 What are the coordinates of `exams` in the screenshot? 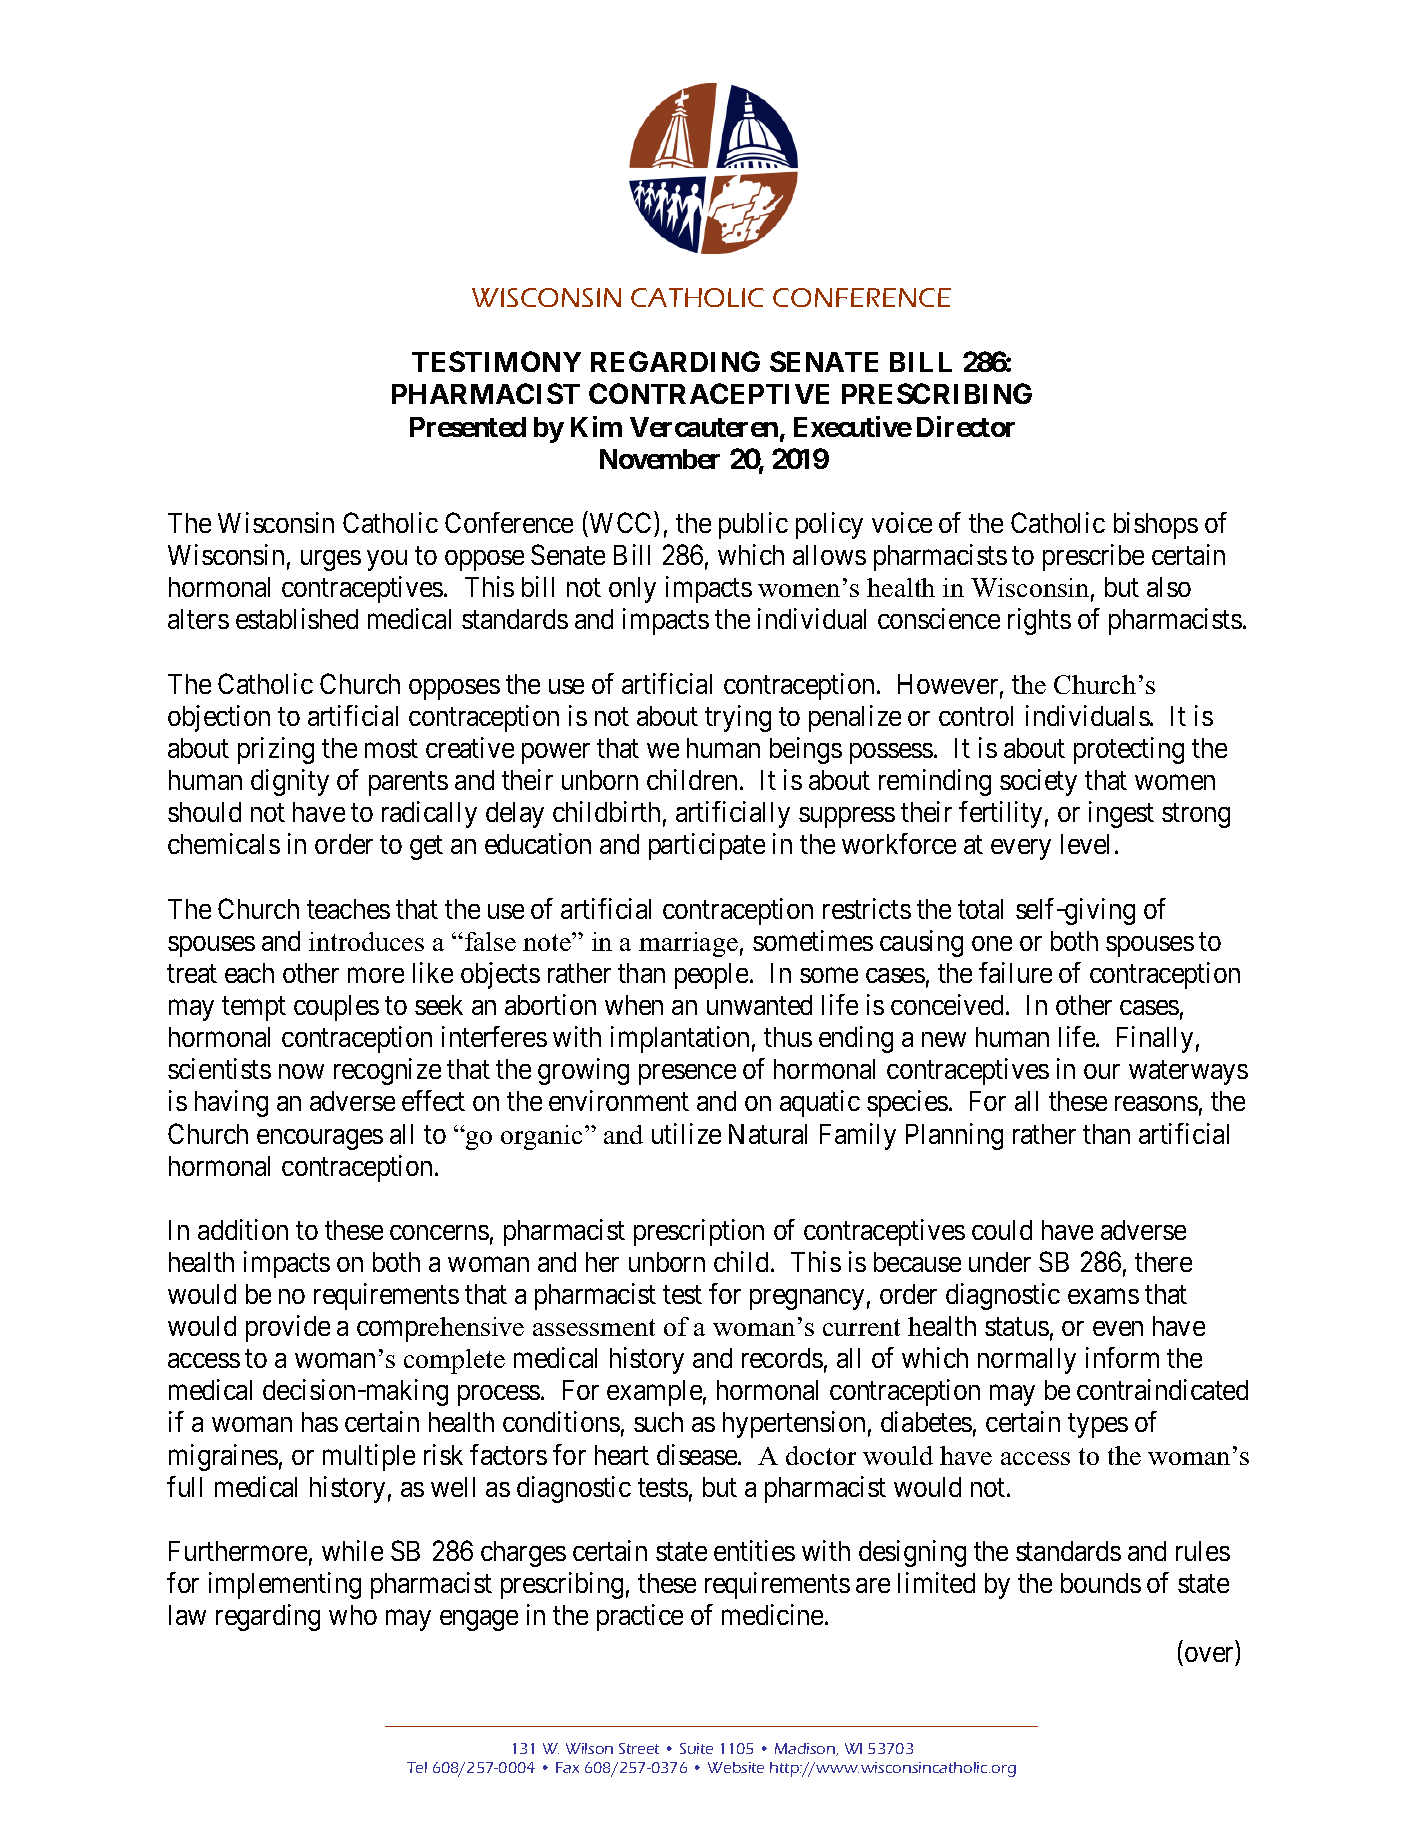 It's located at (1103, 1296).
